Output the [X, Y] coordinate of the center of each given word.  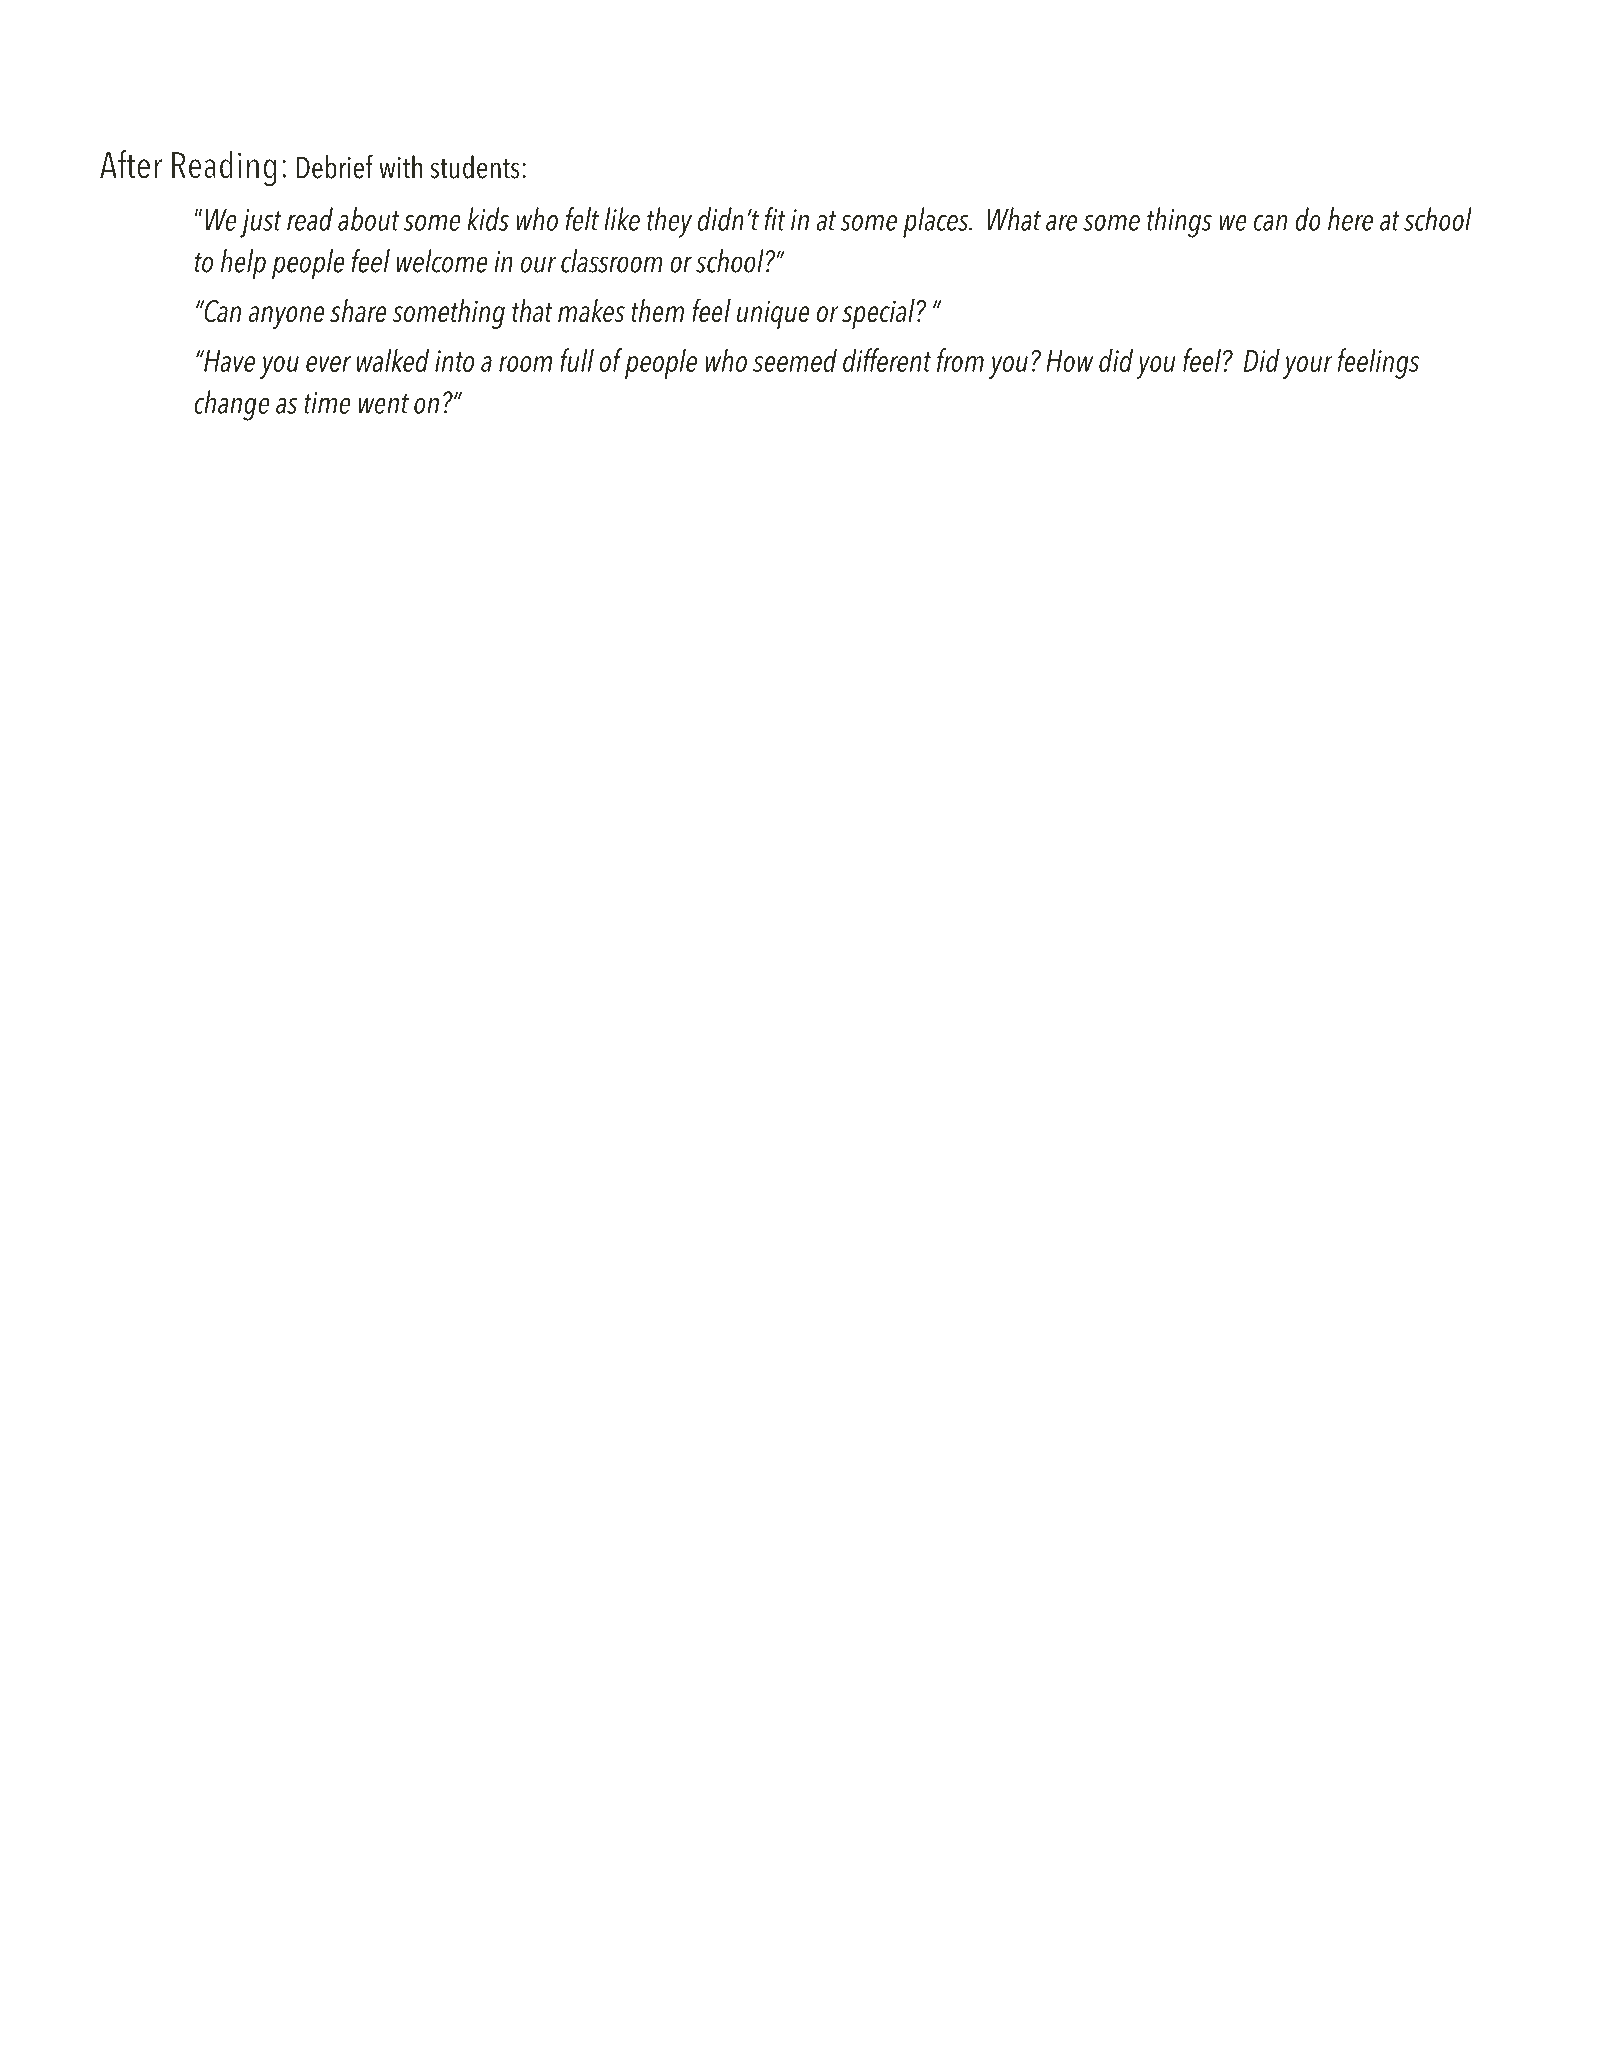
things [1179, 222]
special [879, 314]
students [474, 167]
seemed [795, 360]
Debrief [335, 167]
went [384, 404]
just [261, 223]
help [243, 264]
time [327, 403]
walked [393, 360]
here [1350, 219]
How [1069, 361]
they [669, 222]
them [658, 311]
